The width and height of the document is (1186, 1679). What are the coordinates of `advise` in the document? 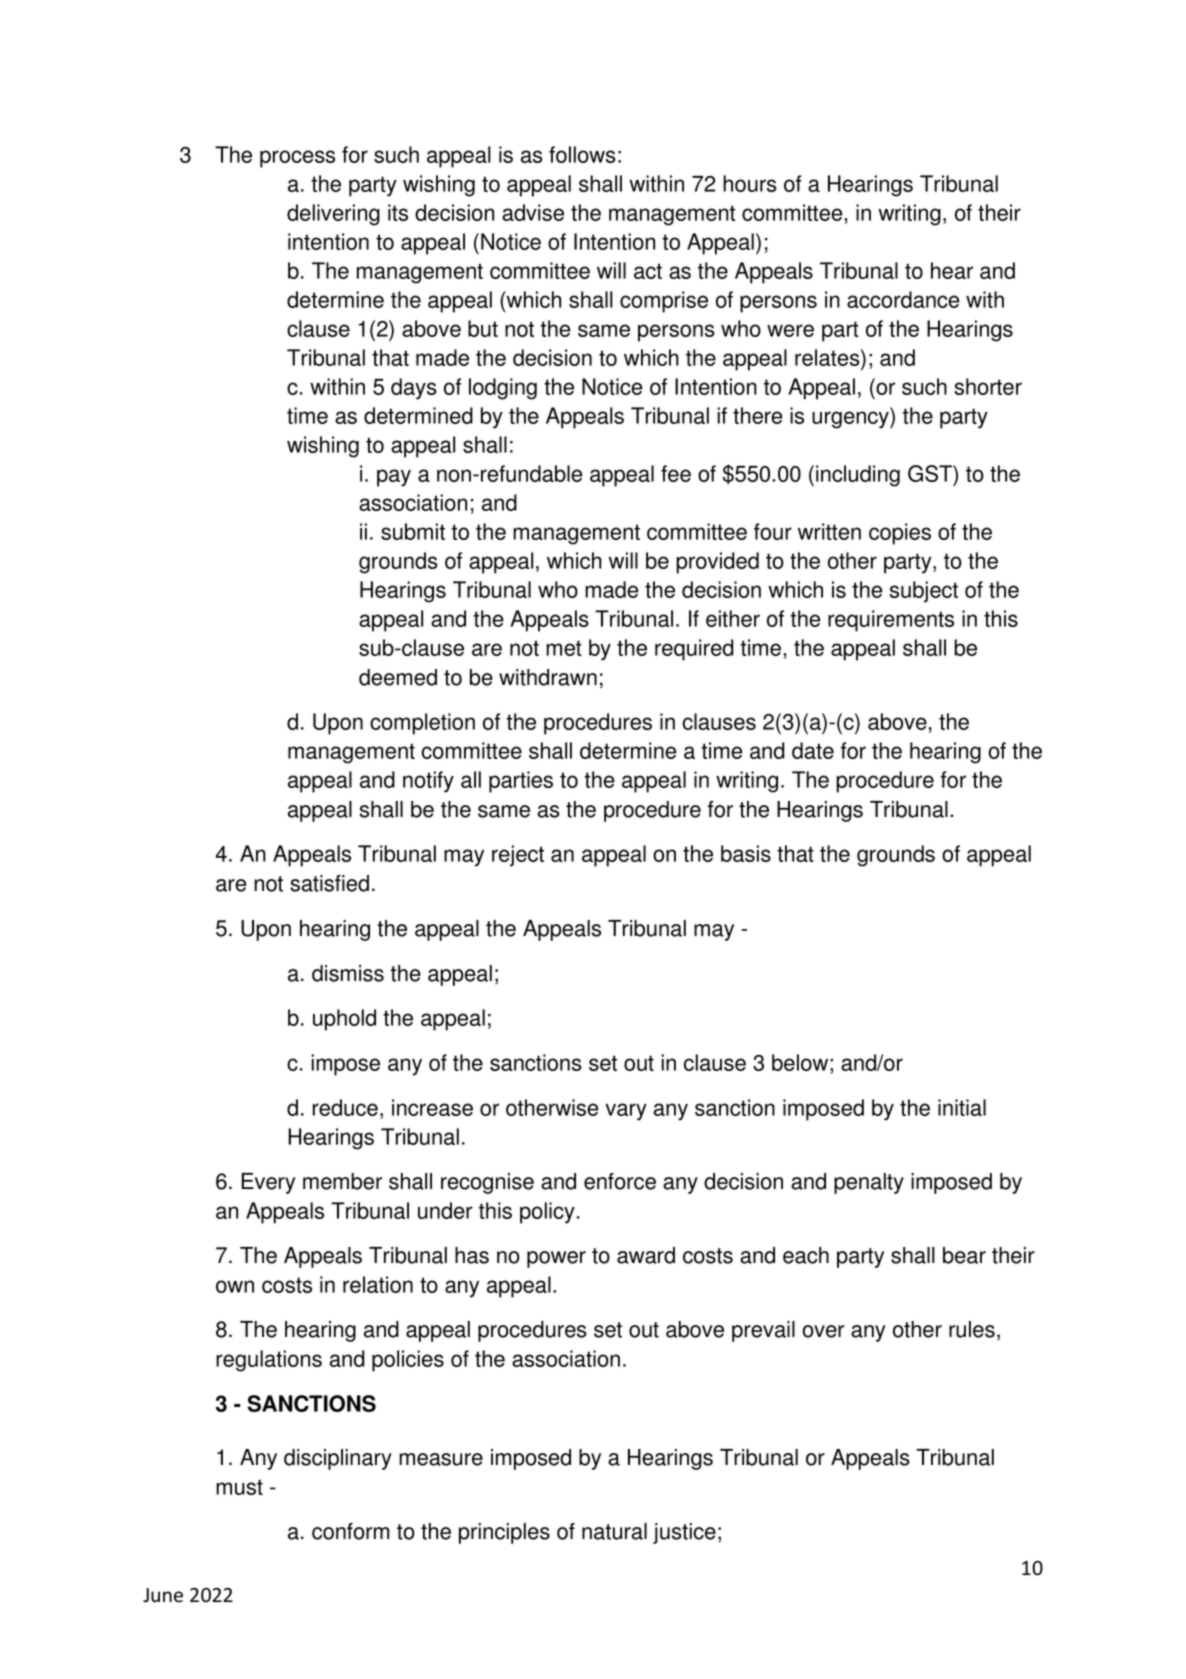 It's located at (533, 212).
